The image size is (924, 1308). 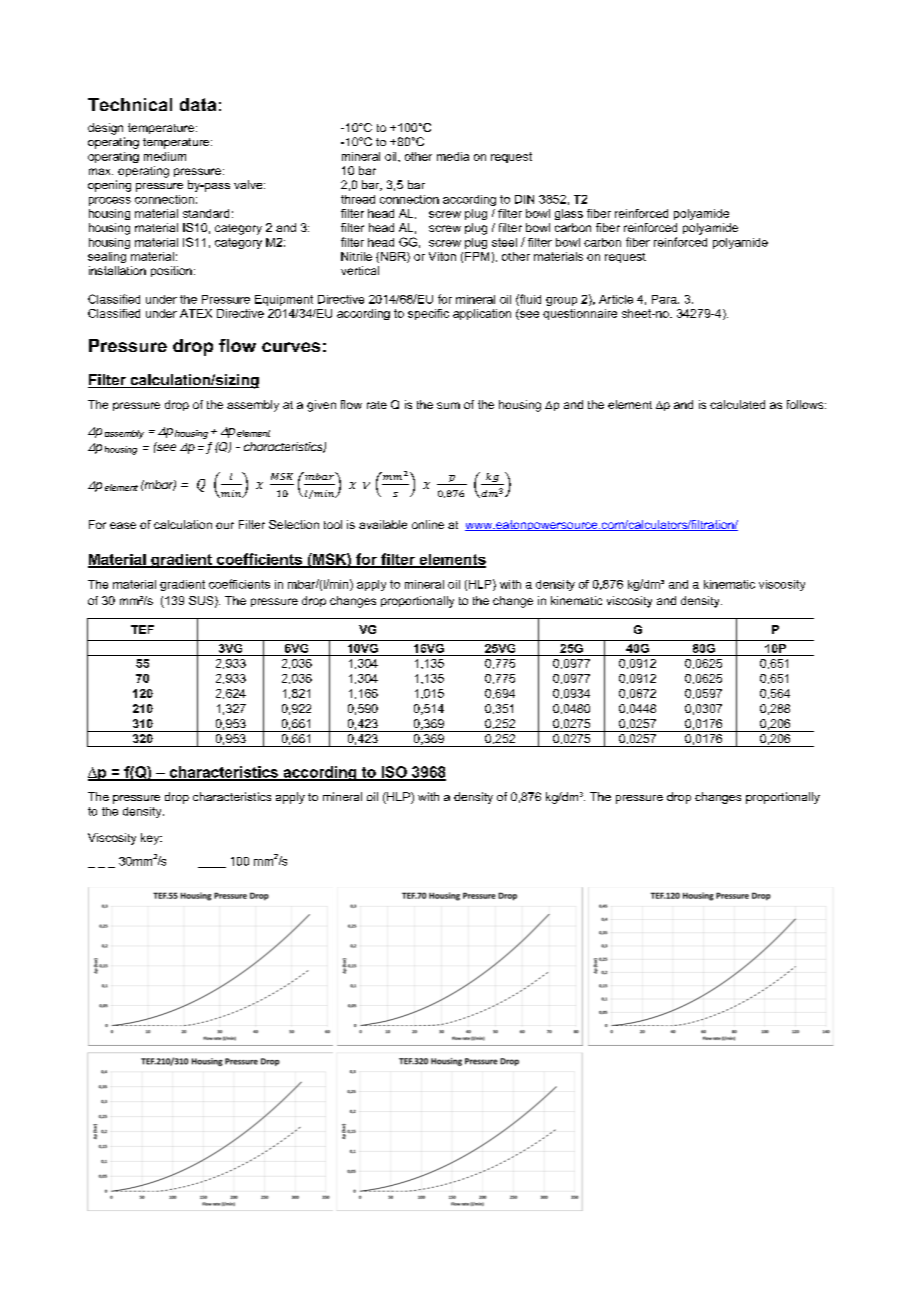 What do you see at coordinates (428, 314) in the document?
I see `specific` at bounding box center [428, 314].
